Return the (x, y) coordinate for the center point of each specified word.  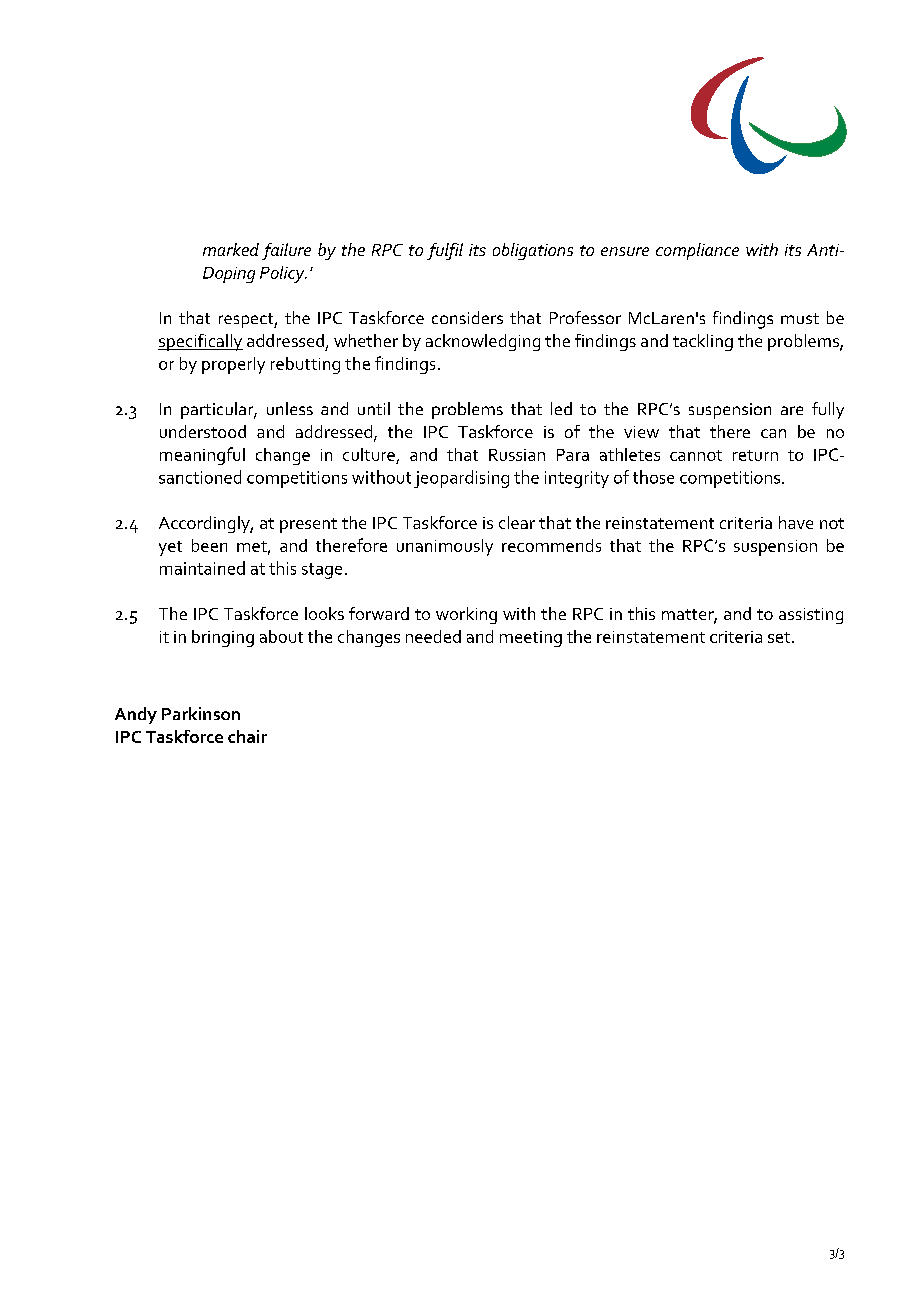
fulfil (445, 251)
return (755, 455)
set (779, 637)
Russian (517, 455)
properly (233, 365)
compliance (697, 251)
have (796, 522)
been (209, 545)
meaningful (202, 456)
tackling (703, 342)
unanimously (445, 547)
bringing (223, 638)
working (466, 615)
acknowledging (483, 342)
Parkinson (201, 713)
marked (231, 249)
